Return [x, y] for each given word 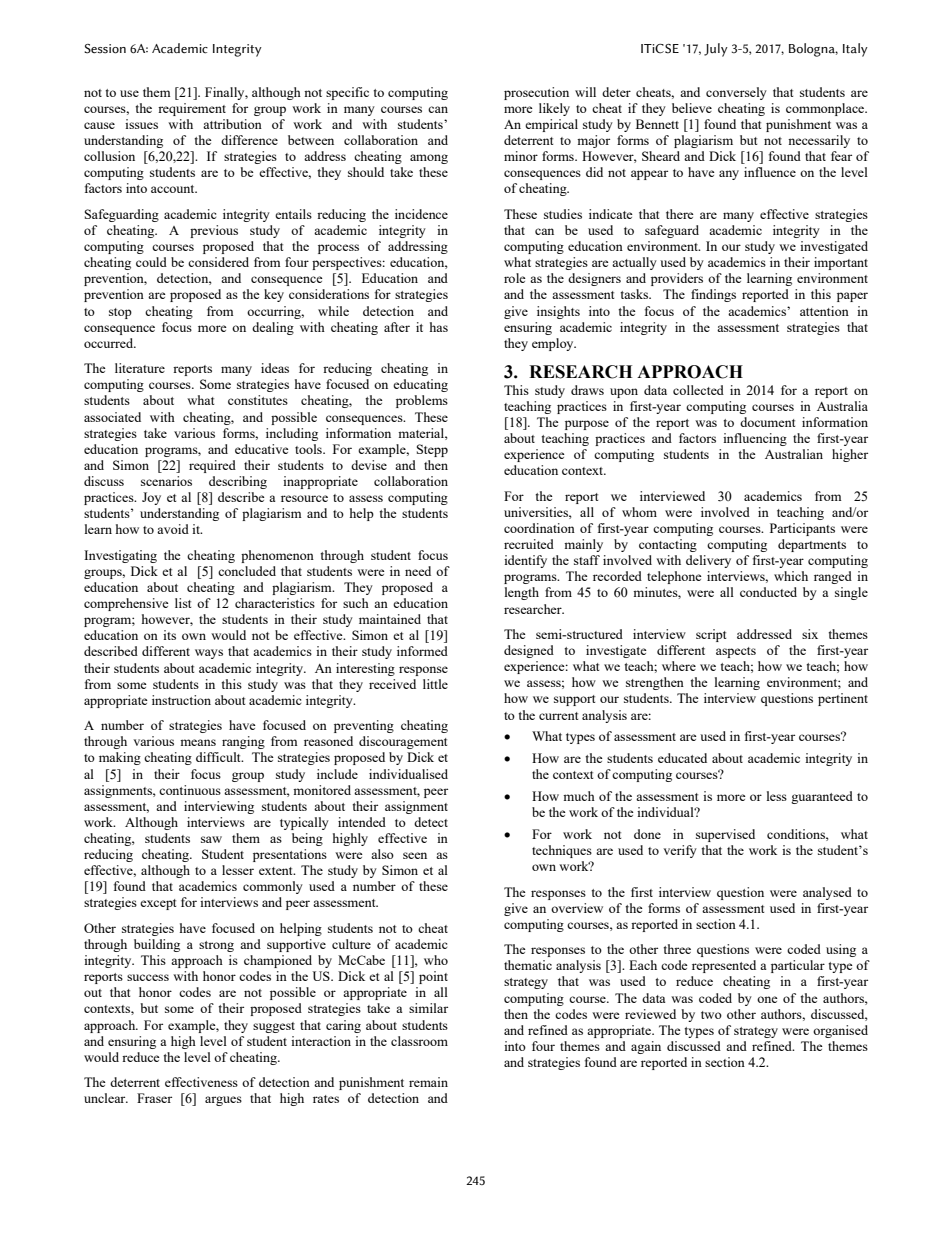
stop [120, 313]
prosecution [536, 93]
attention [824, 311]
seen [415, 855]
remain [428, 1082]
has [439, 327]
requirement [192, 109]
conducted [768, 592]
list [183, 603]
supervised [725, 835]
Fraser [154, 1098]
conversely [736, 93]
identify [525, 561]
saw [211, 839]
